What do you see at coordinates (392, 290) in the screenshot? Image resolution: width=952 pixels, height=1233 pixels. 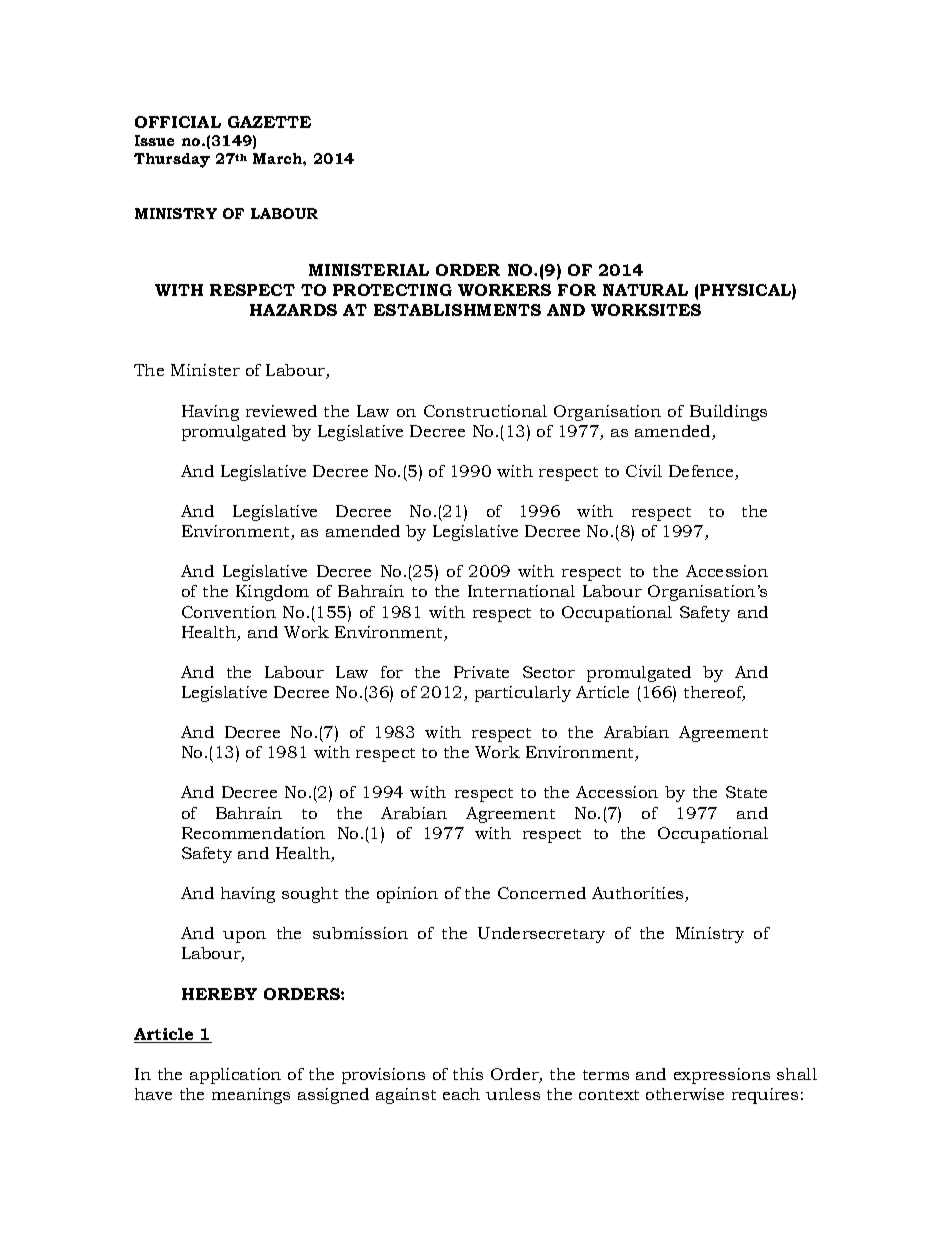 I see `PROTECTING` at bounding box center [392, 290].
